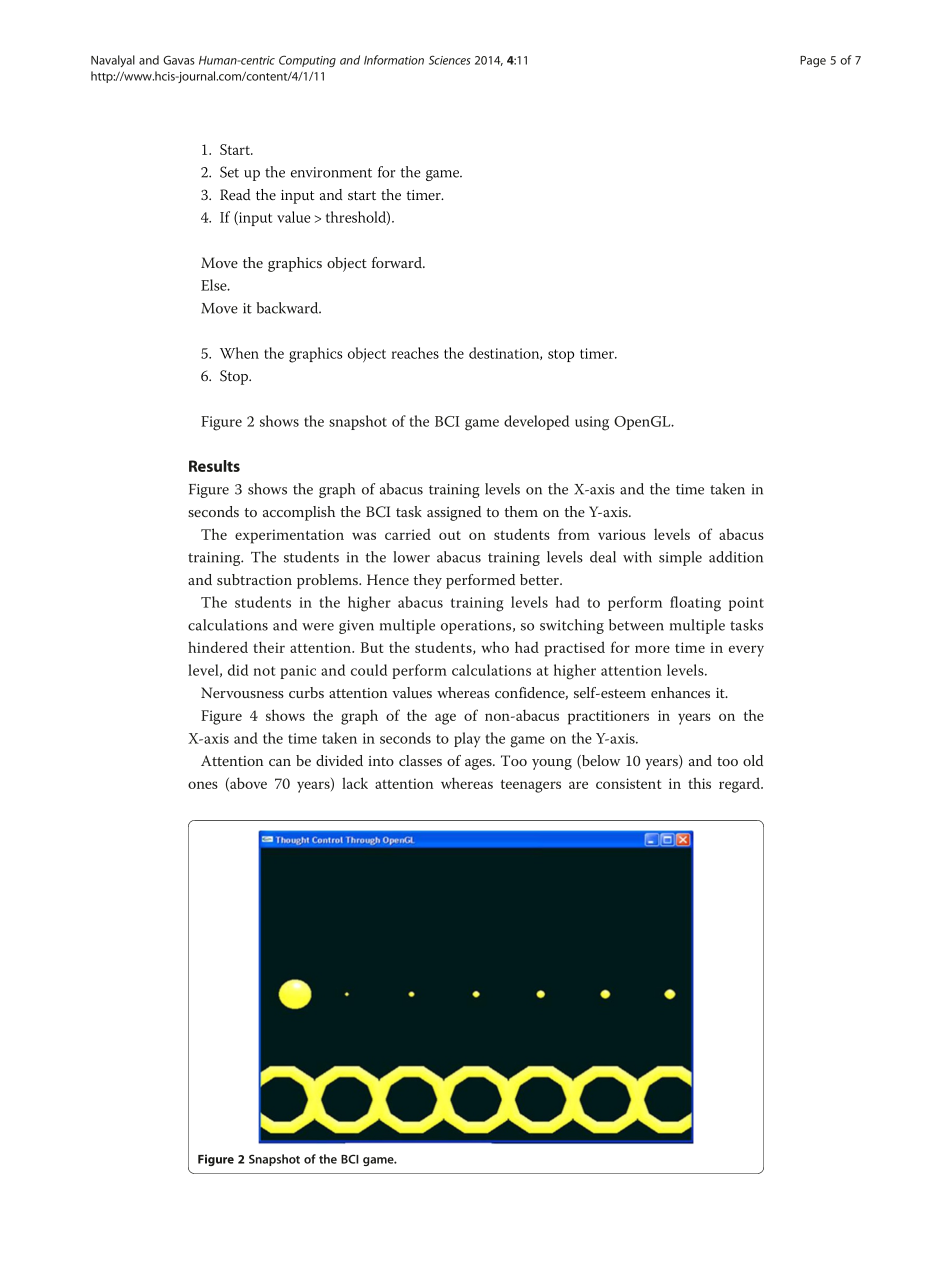 The image size is (952, 1270). Describe the element at coordinates (307, 61) in the screenshot. I see `Computing` at that location.
